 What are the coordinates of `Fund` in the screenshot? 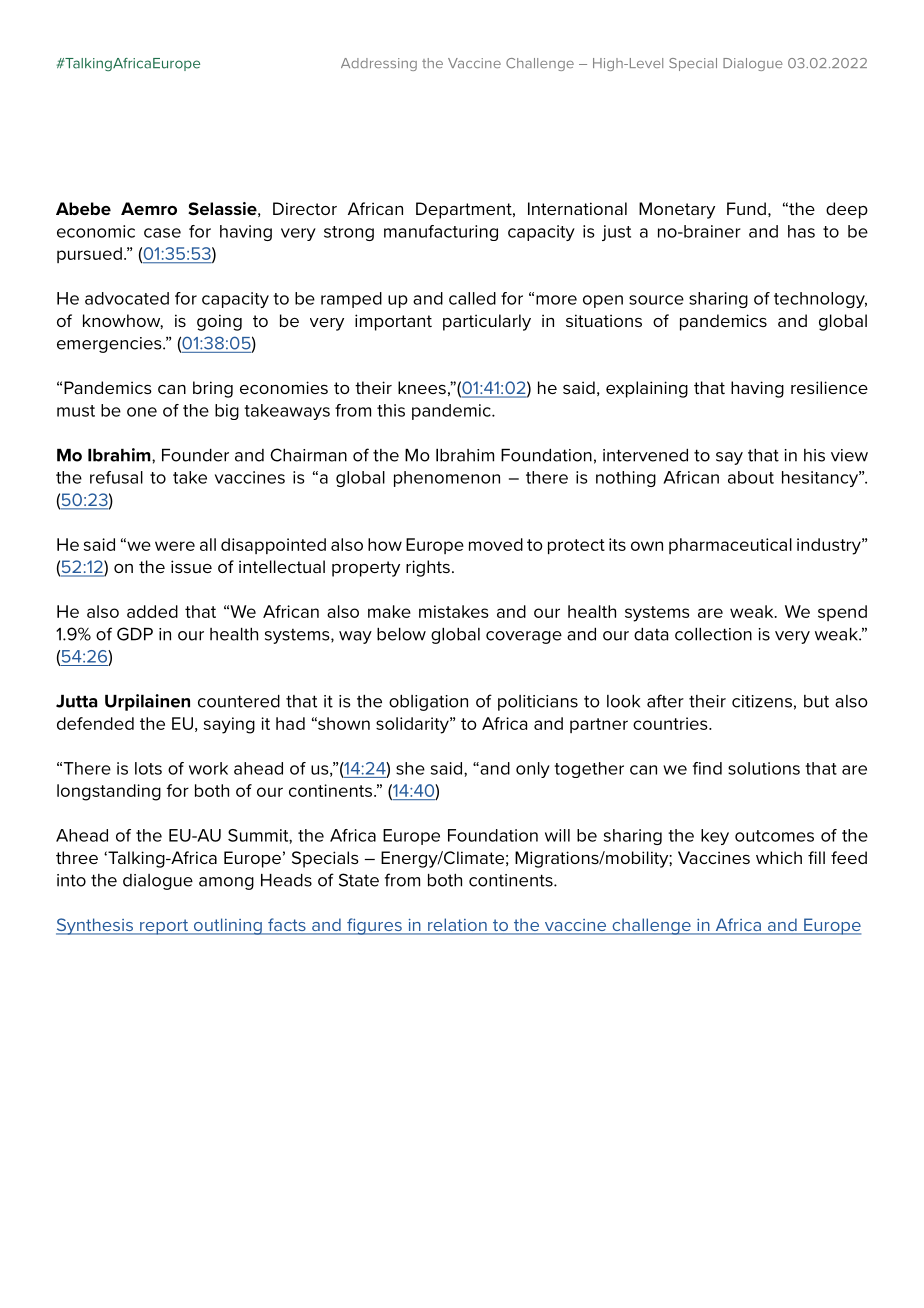 It's located at (746, 208).
